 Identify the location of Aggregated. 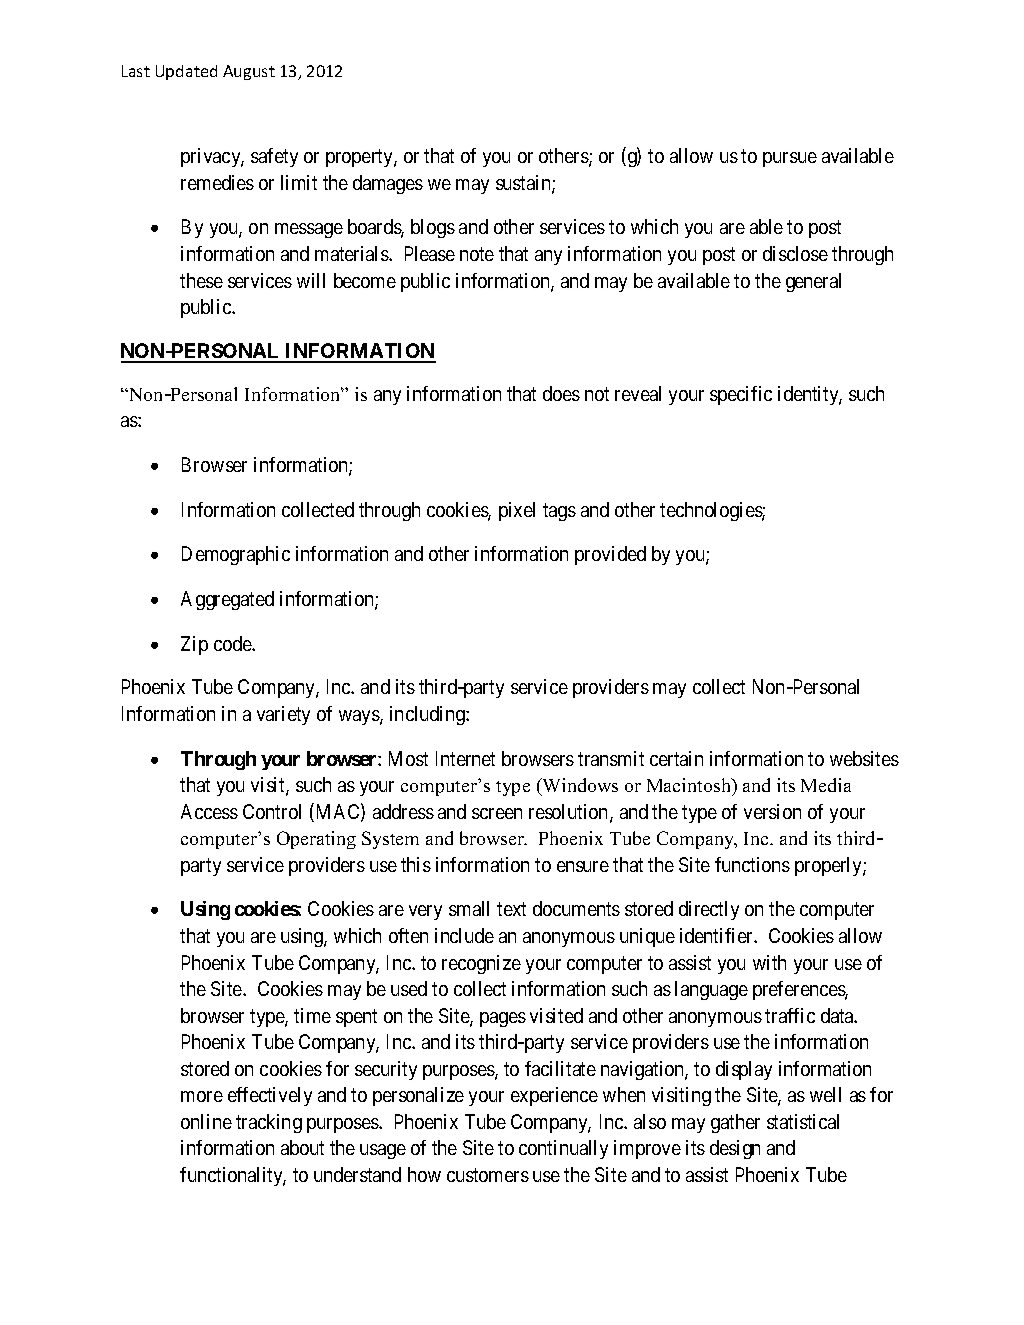
(227, 600).
